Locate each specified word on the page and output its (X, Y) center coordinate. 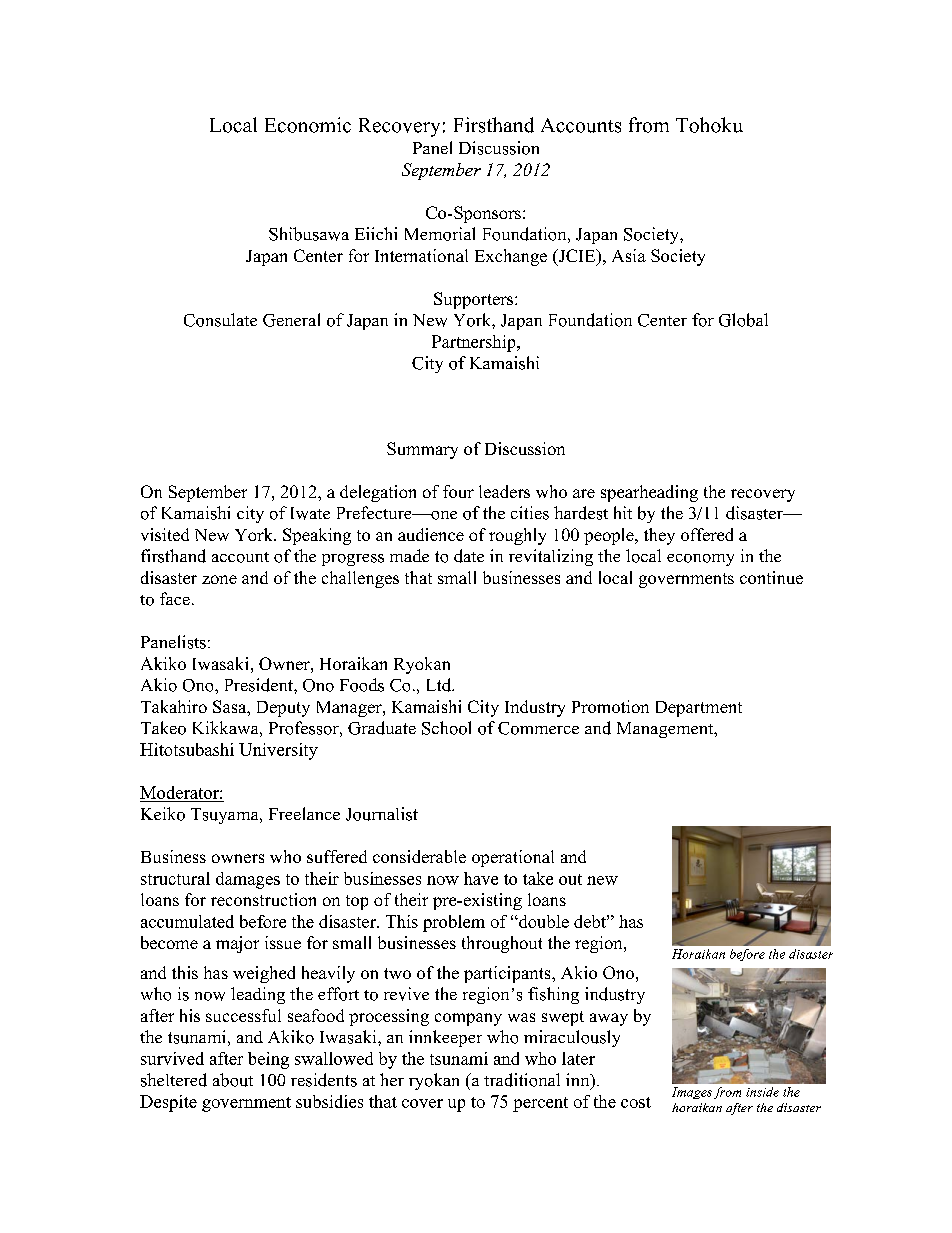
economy (700, 560)
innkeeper (445, 1038)
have (481, 878)
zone (219, 579)
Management (666, 730)
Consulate (220, 320)
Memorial (440, 234)
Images (692, 1093)
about (233, 1080)
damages (248, 880)
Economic (308, 125)
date (469, 556)
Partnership (475, 343)
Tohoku (709, 125)
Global (743, 320)
